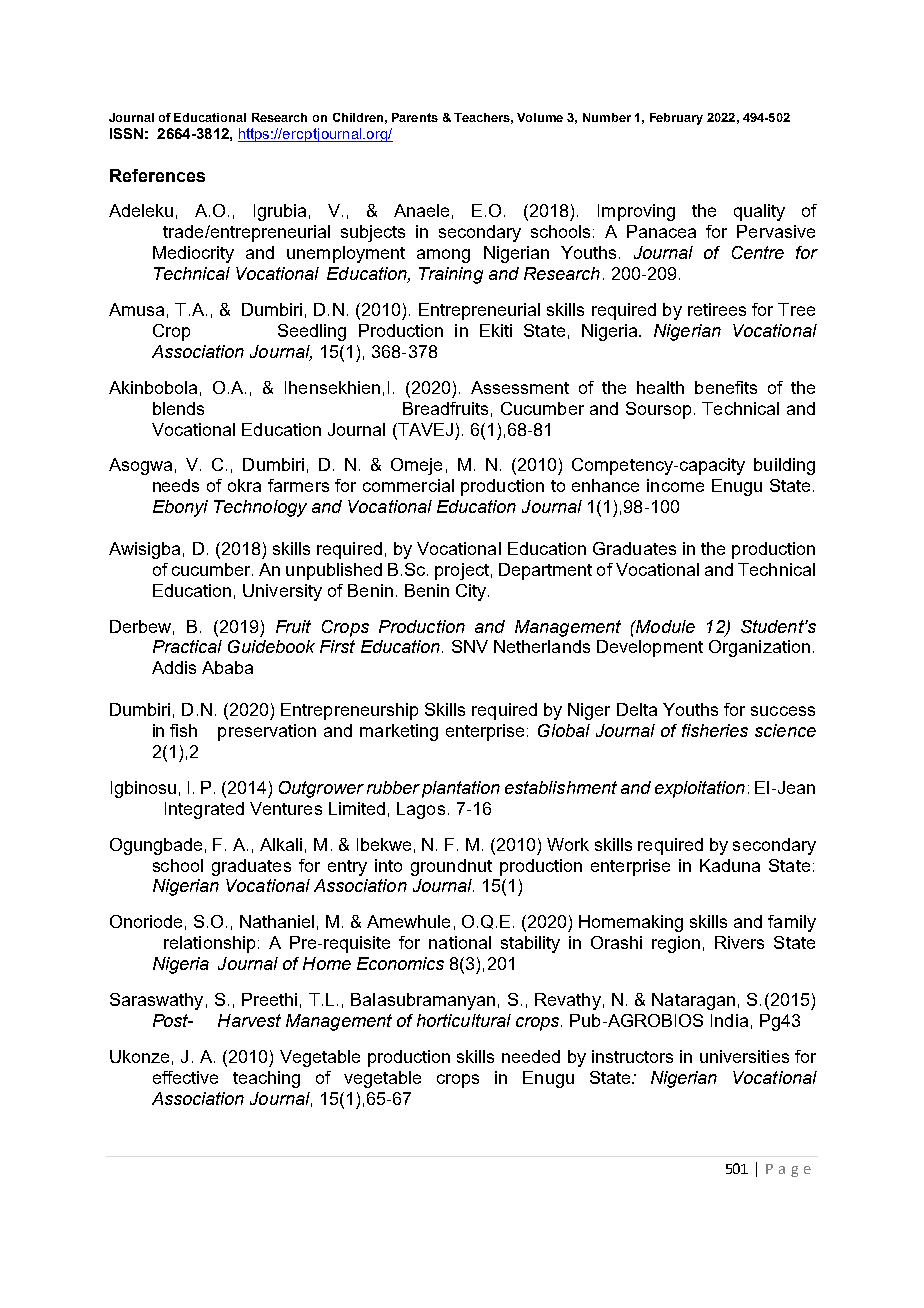 Image resolution: width=924 pixels, height=1308 pixels. I want to click on horticultural, so click(464, 1020).
